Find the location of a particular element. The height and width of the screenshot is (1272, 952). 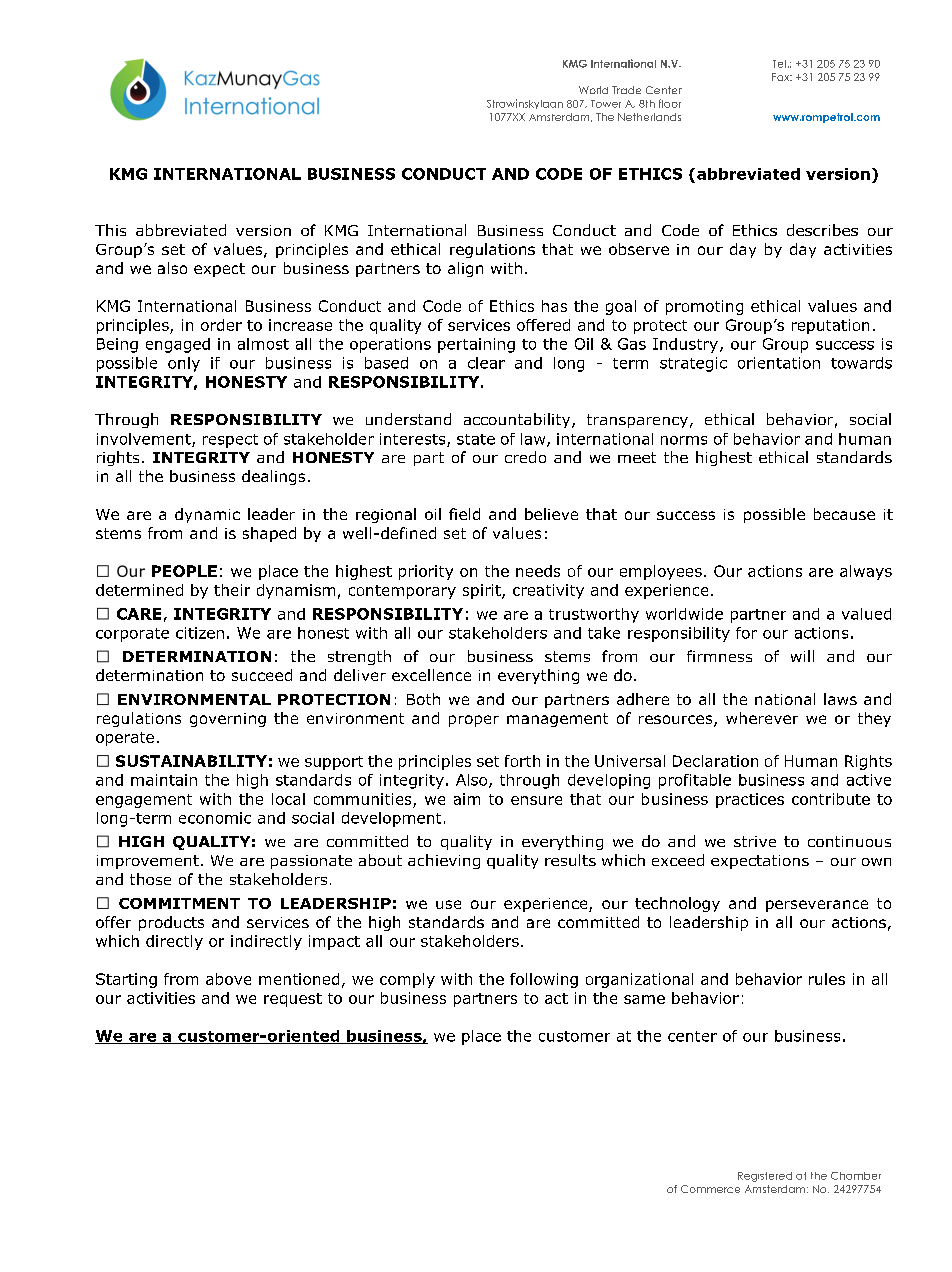

Commerce is located at coordinates (710, 1189).
